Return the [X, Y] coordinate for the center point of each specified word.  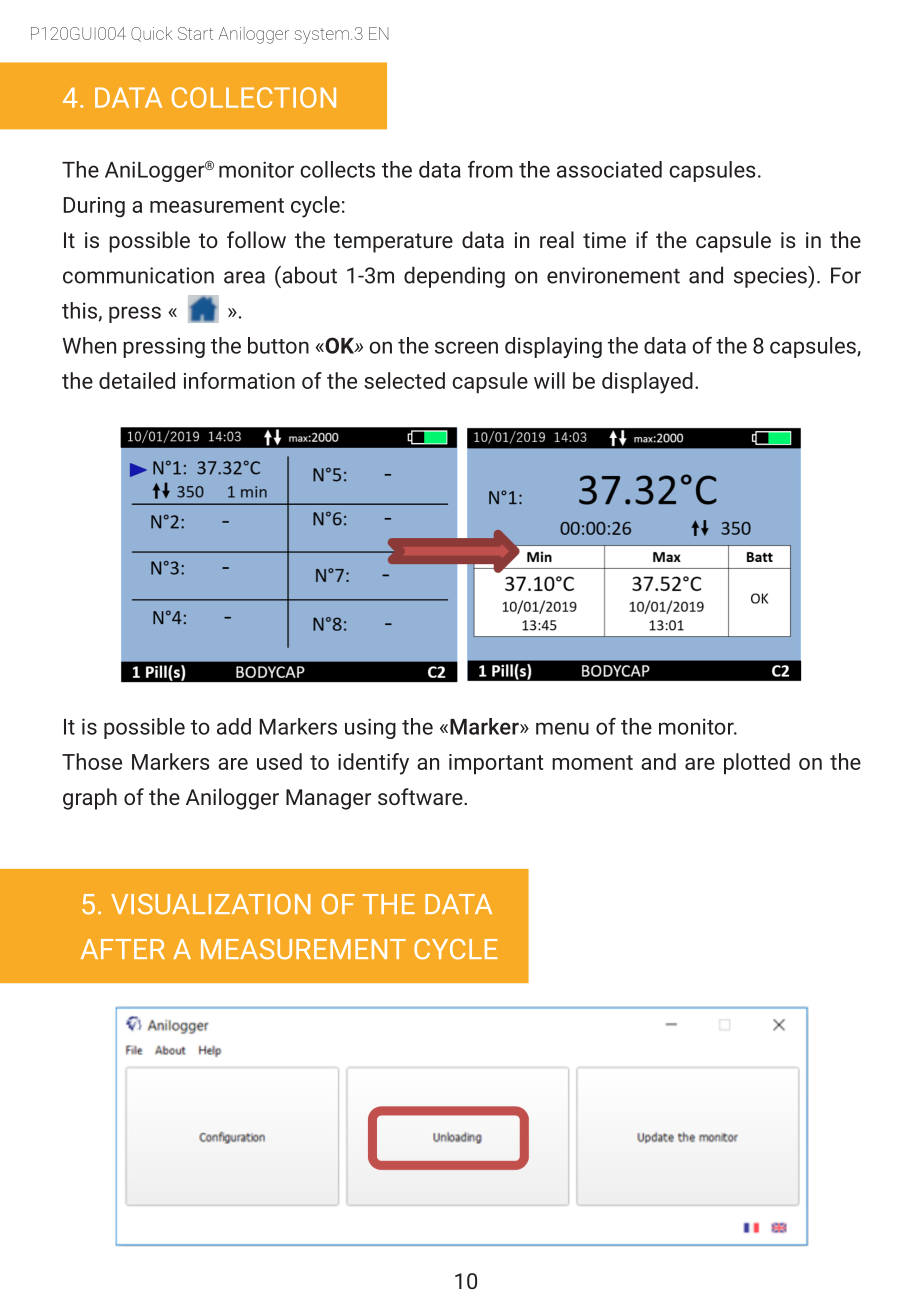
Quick [152, 34]
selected [404, 380]
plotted [757, 764]
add [234, 726]
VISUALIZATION [211, 904]
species [771, 277]
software [421, 796]
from [490, 169]
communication [138, 275]
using [370, 728]
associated [609, 169]
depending [454, 277]
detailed [137, 380]
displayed [647, 383]
